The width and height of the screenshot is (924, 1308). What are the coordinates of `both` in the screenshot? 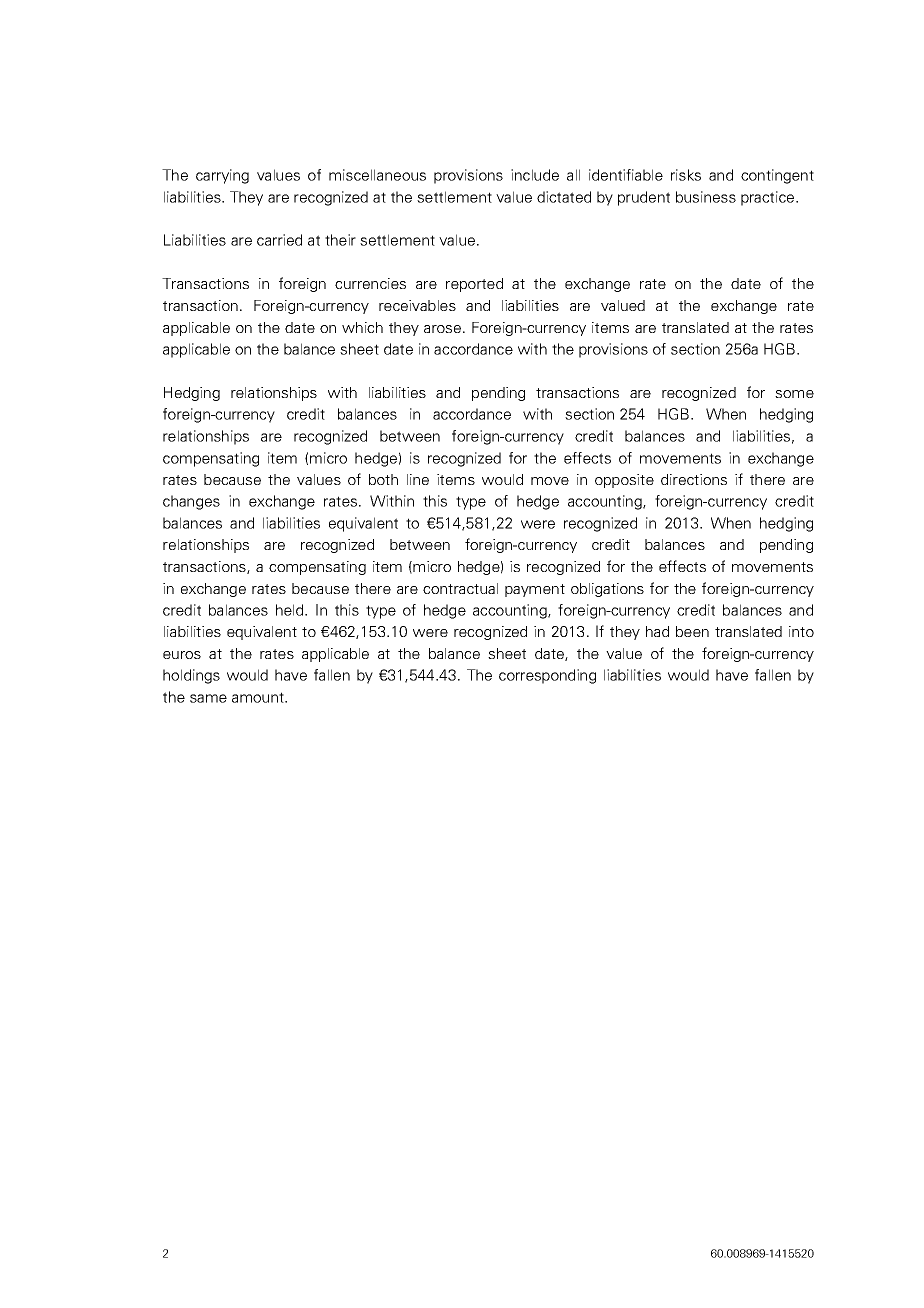 It's located at (383, 479).
